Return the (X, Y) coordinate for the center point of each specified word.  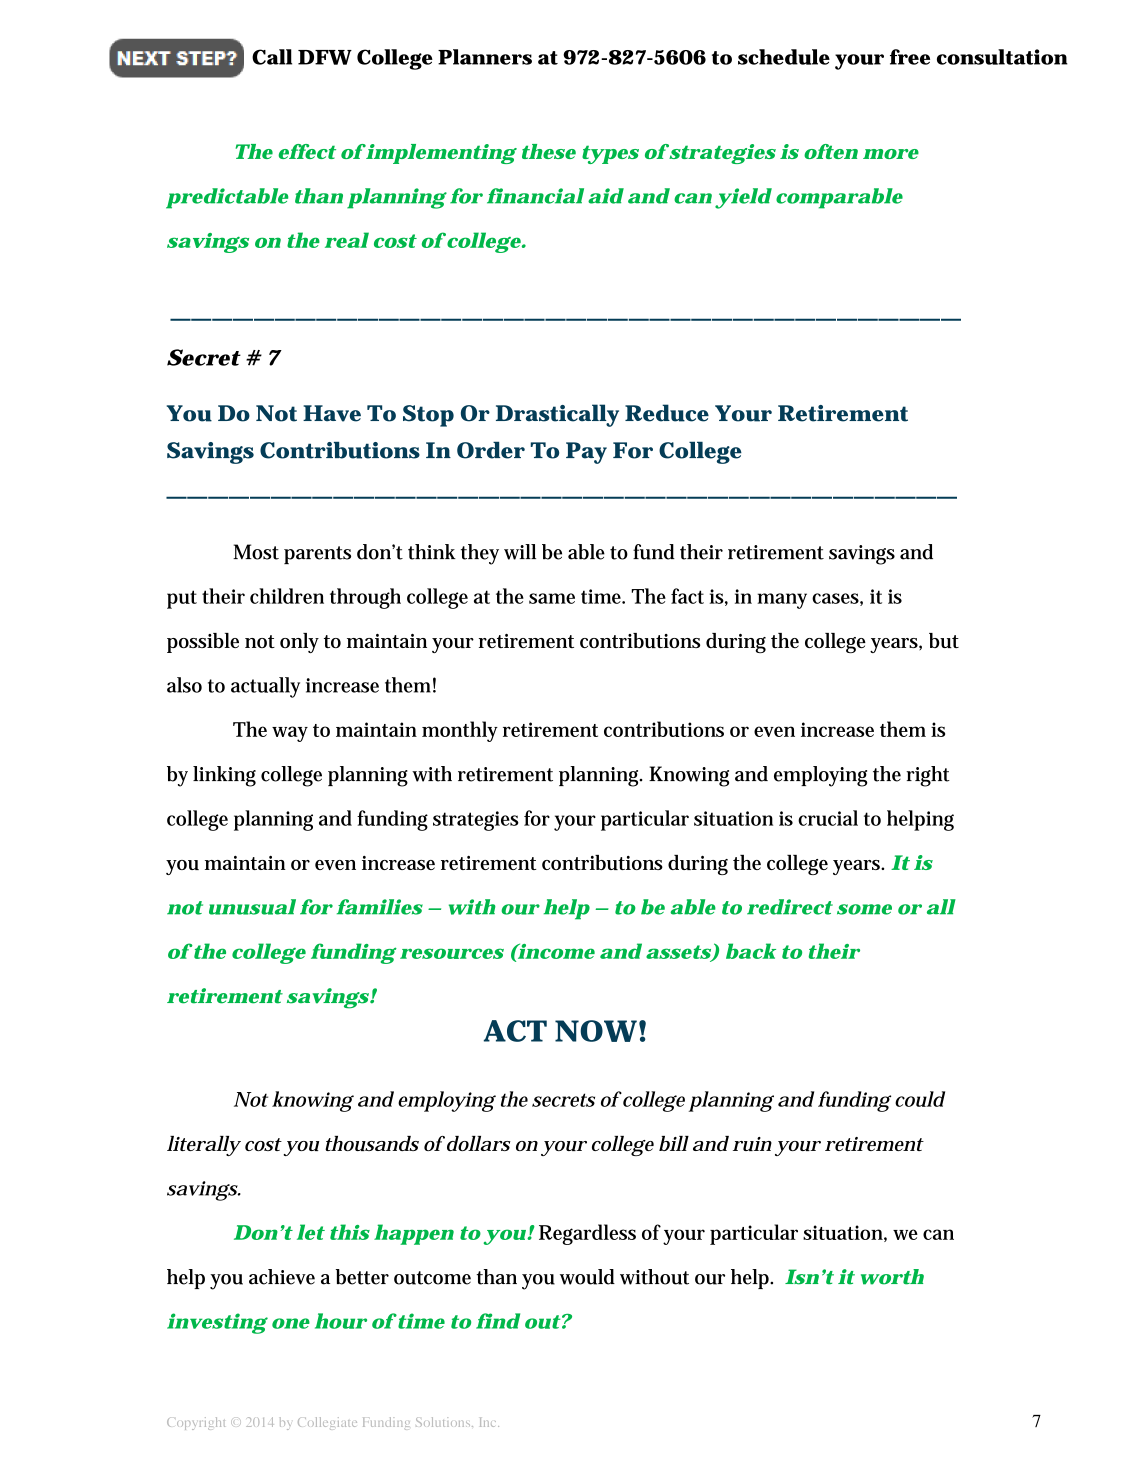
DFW (325, 57)
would (587, 1277)
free (910, 57)
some (864, 909)
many (782, 601)
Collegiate (327, 1423)
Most (256, 552)
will (520, 552)
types (610, 154)
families (380, 907)
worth (892, 1277)
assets (679, 953)
